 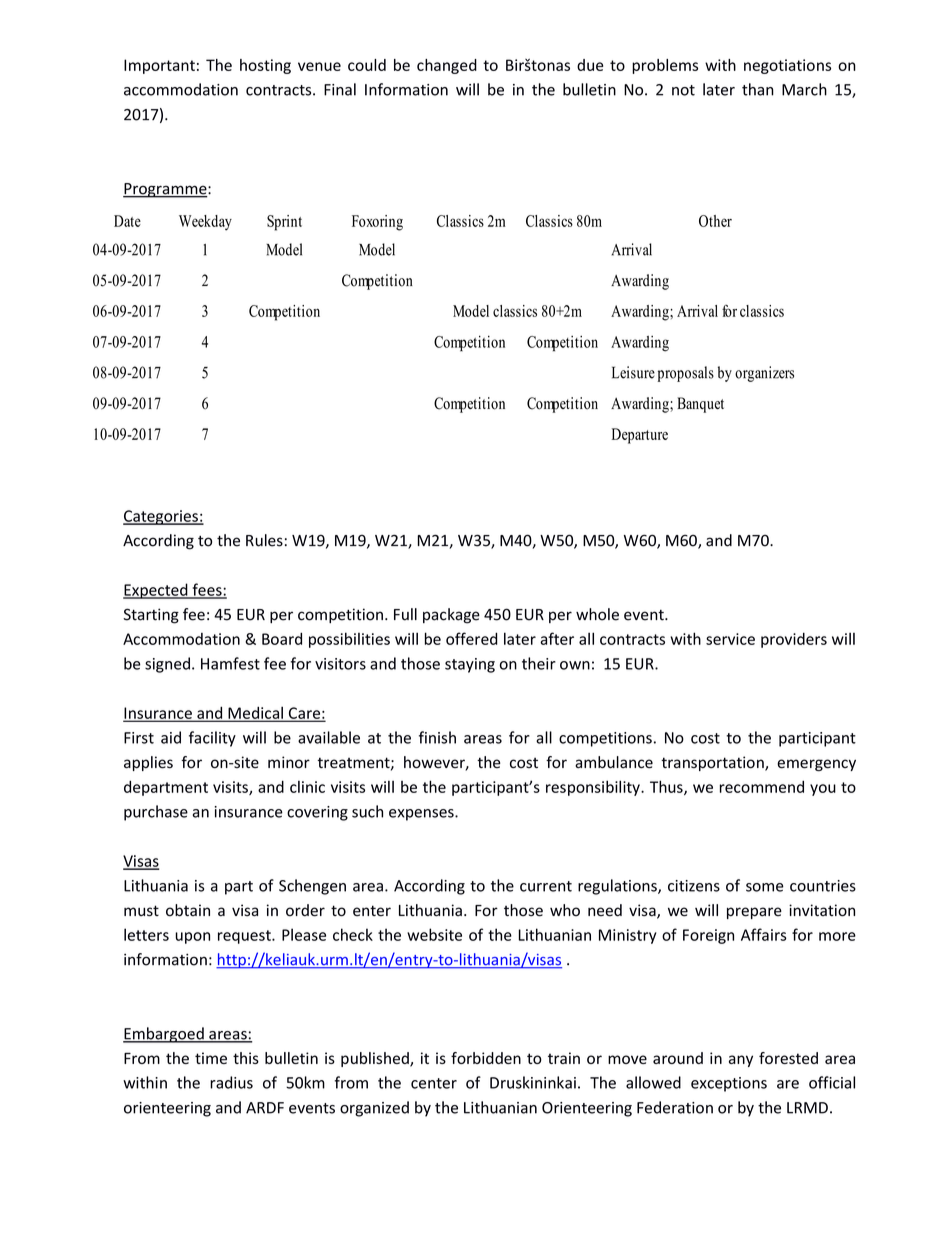 I want to click on radius, so click(x=231, y=1082).
